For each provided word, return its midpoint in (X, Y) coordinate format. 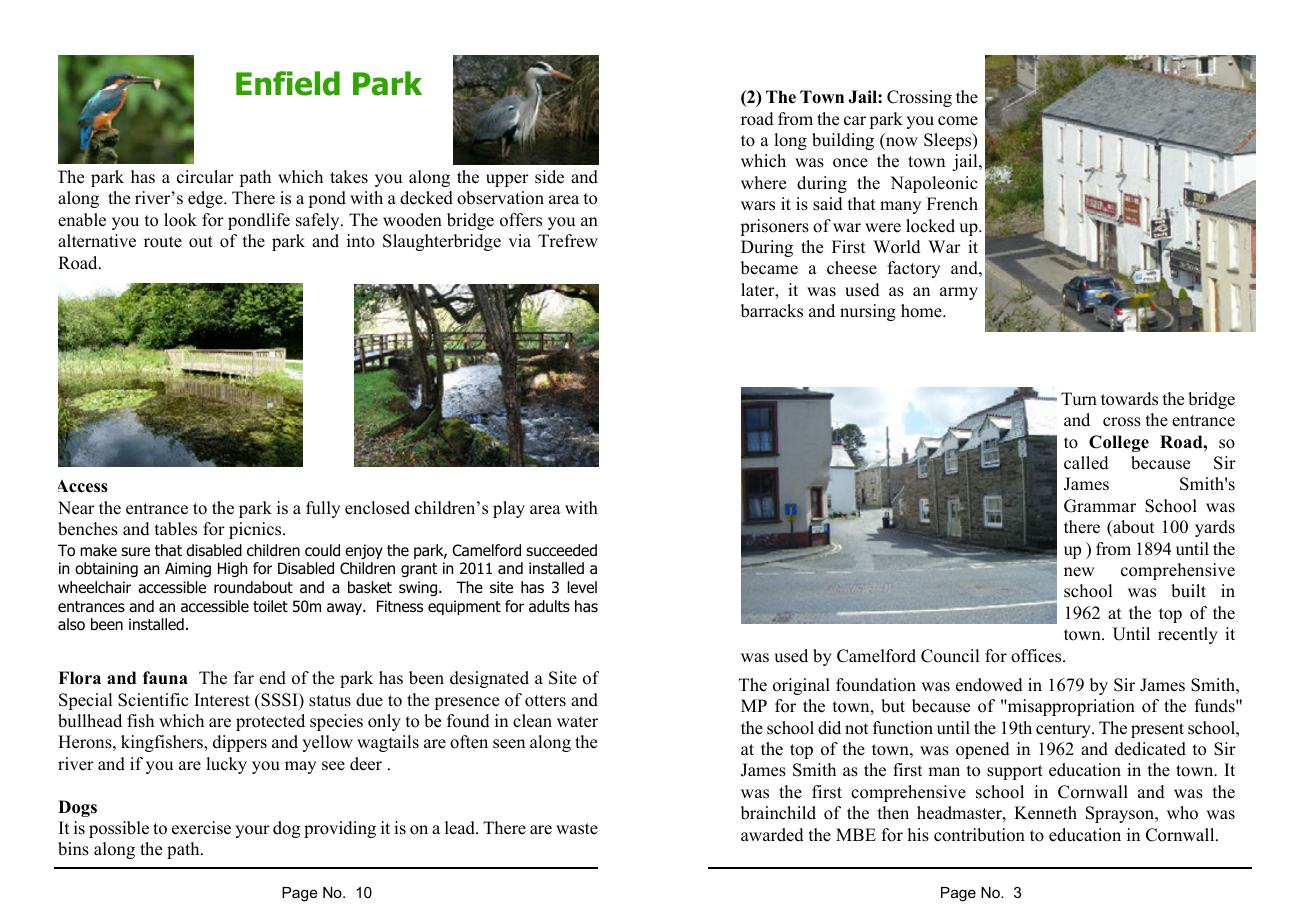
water (577, 722)
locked (930, 226)
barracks (772, 311)
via (519, 240)
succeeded (561, 550)
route (163, 242)
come (958, 121)
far (244, 677)
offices (1037, 656)
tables (176, 529)
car (855, 121)
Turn (1079, 399)
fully (323, 509)
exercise (201, 828)
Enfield (288, 83)
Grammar (1100, 506)
